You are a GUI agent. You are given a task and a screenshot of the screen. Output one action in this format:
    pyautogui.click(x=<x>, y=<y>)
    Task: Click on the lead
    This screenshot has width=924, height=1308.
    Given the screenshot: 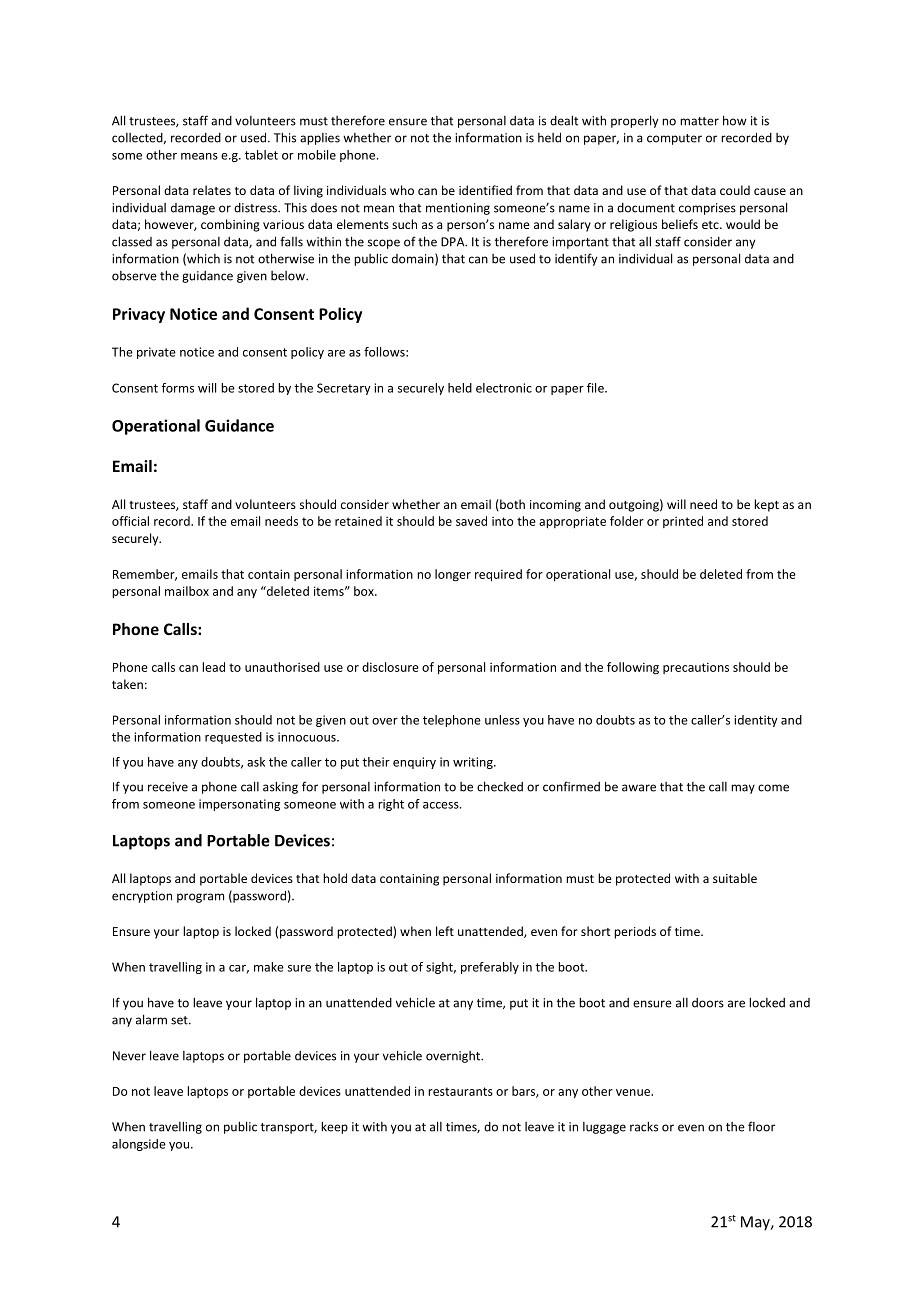 What is the action you would take?
    pyautogui.click(x=213, y=667)
